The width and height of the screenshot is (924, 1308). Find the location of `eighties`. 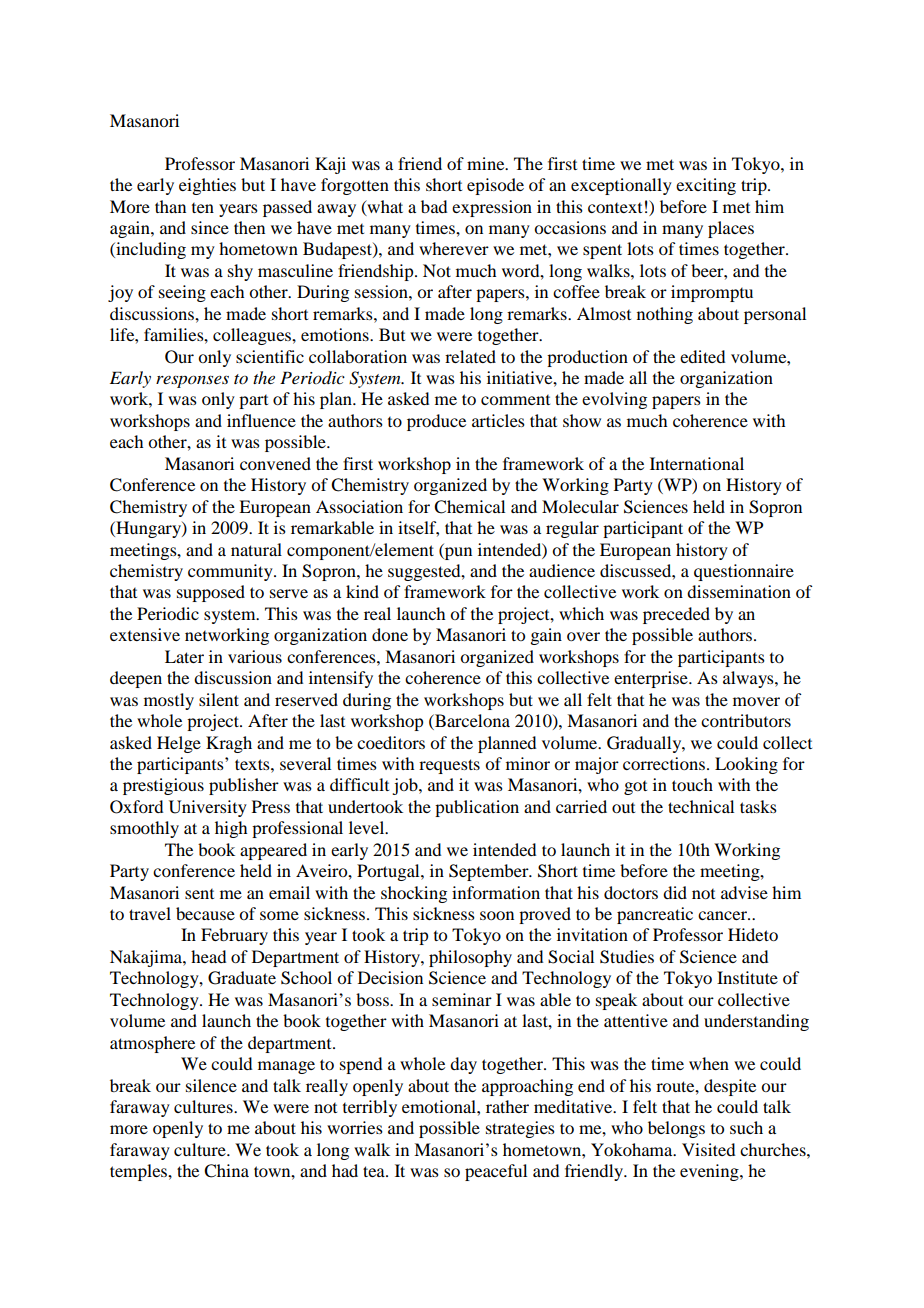

eighties is located at coordinates (207, 186).
